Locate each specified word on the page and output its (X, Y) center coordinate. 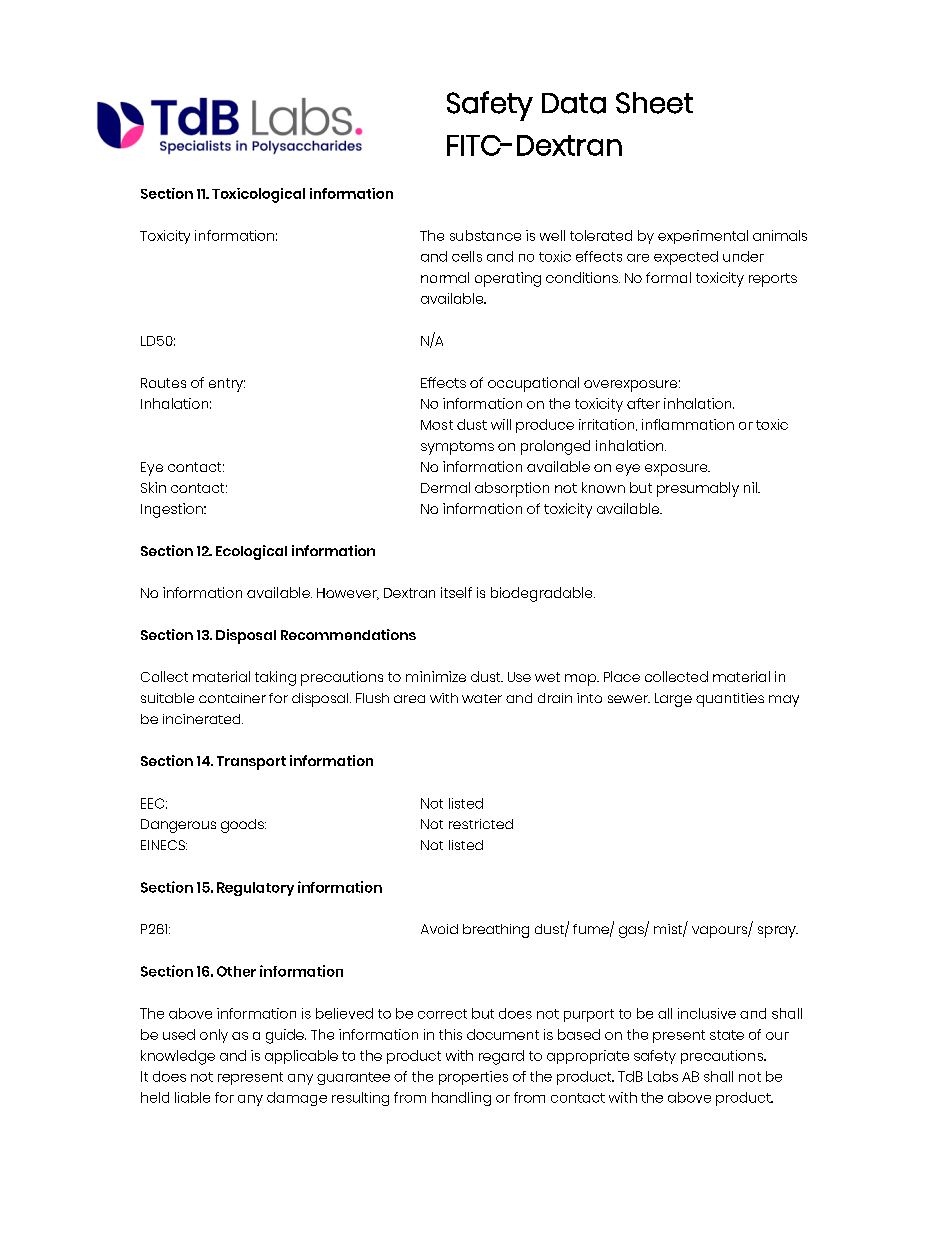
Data (574, 103)
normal (445, 277)
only (214, 1036)
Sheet (654, 103)
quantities (730, 700)
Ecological (251, 552)
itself (456, 592)
